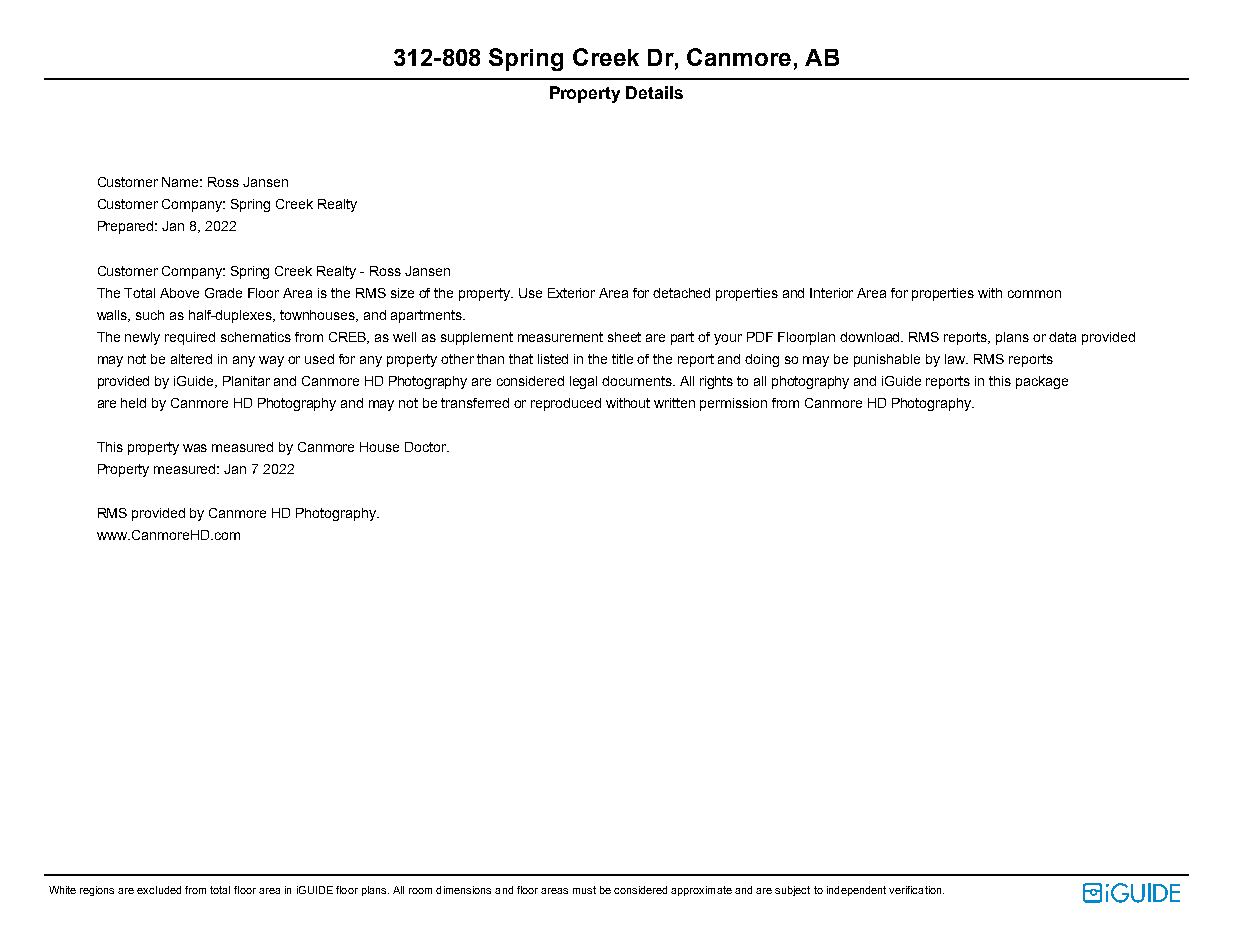  I want to click on excluded, so click(159, 890).
